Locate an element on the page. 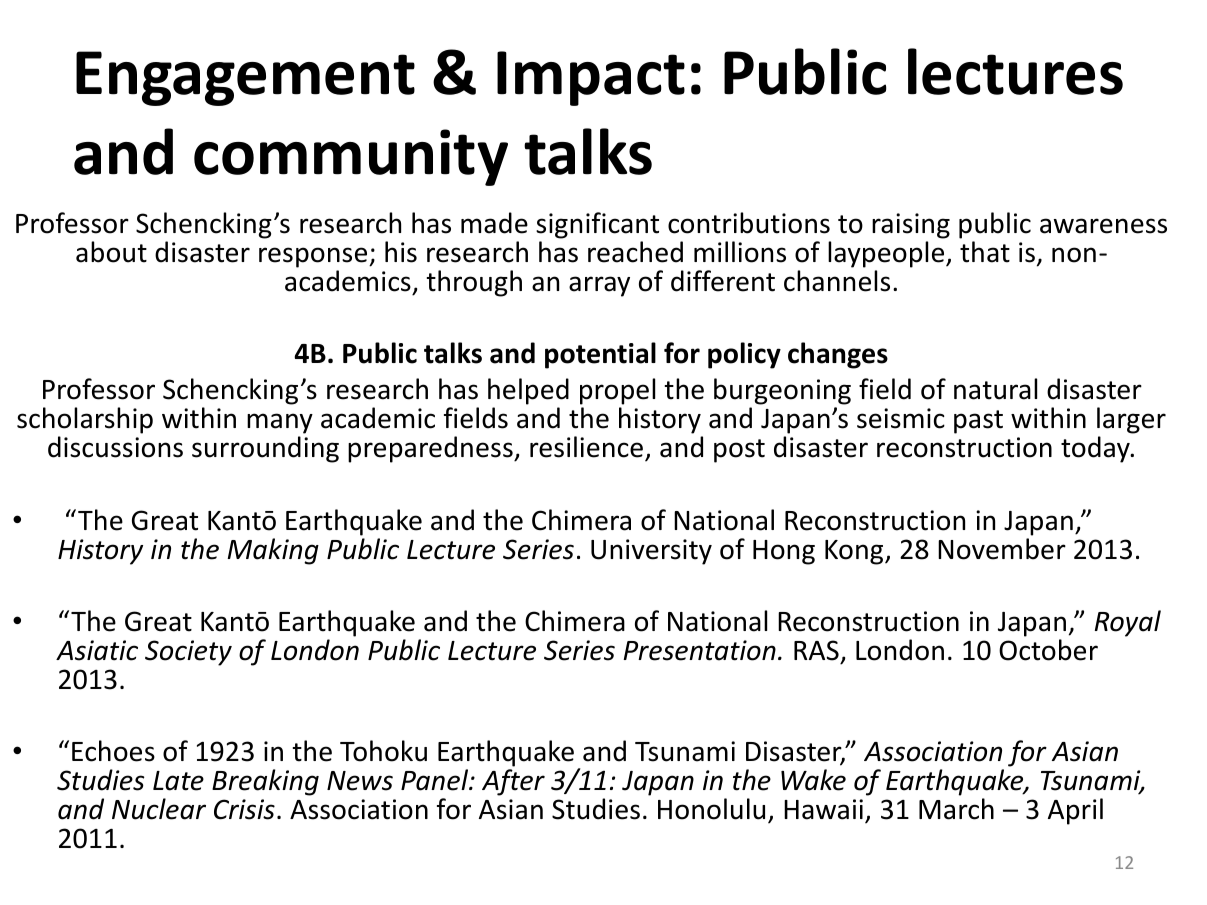  response is located at coordinates (314, 257).
